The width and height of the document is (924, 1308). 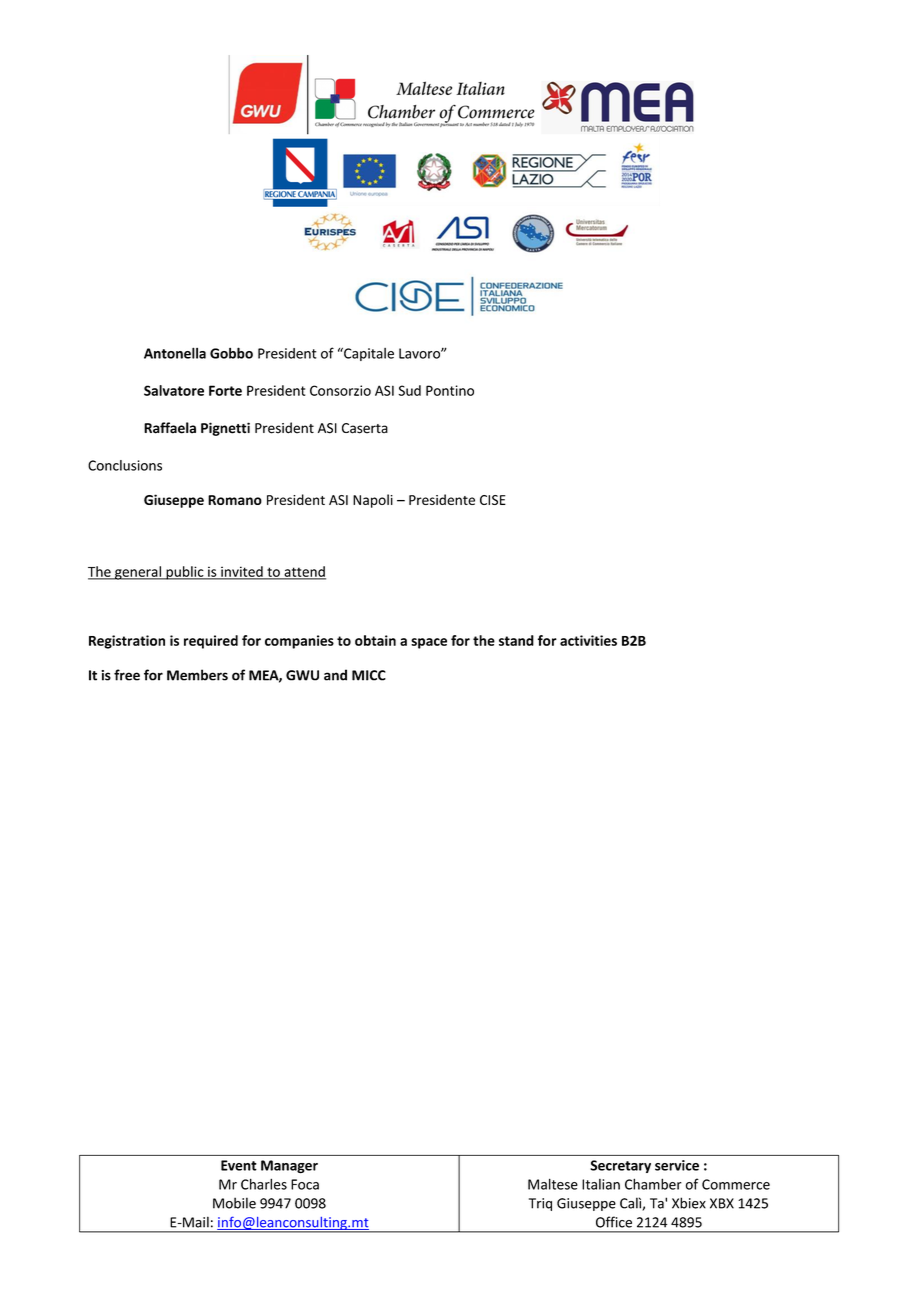 What do you see at coordinates (677, 1165) in the document?
I see `service` at bounding box center [677, 1165].
